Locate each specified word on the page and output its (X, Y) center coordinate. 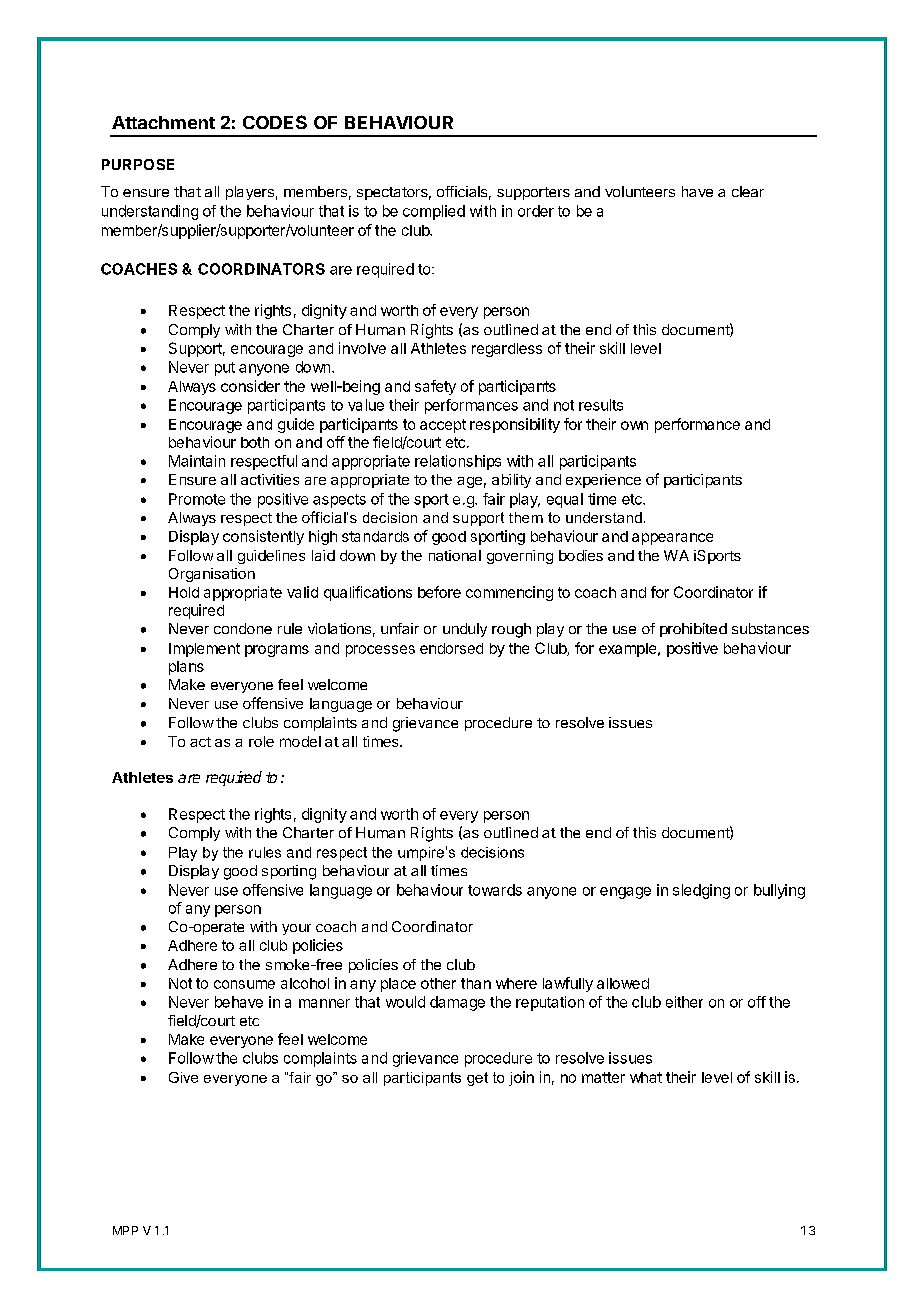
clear (748, 191)
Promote (197, 499)
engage (625, 893)
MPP (125, 1230)
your (296, 929)
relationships (458, 462)
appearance (672, 539)
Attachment (163, 122)
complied (434, 212)
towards (495, 890)
